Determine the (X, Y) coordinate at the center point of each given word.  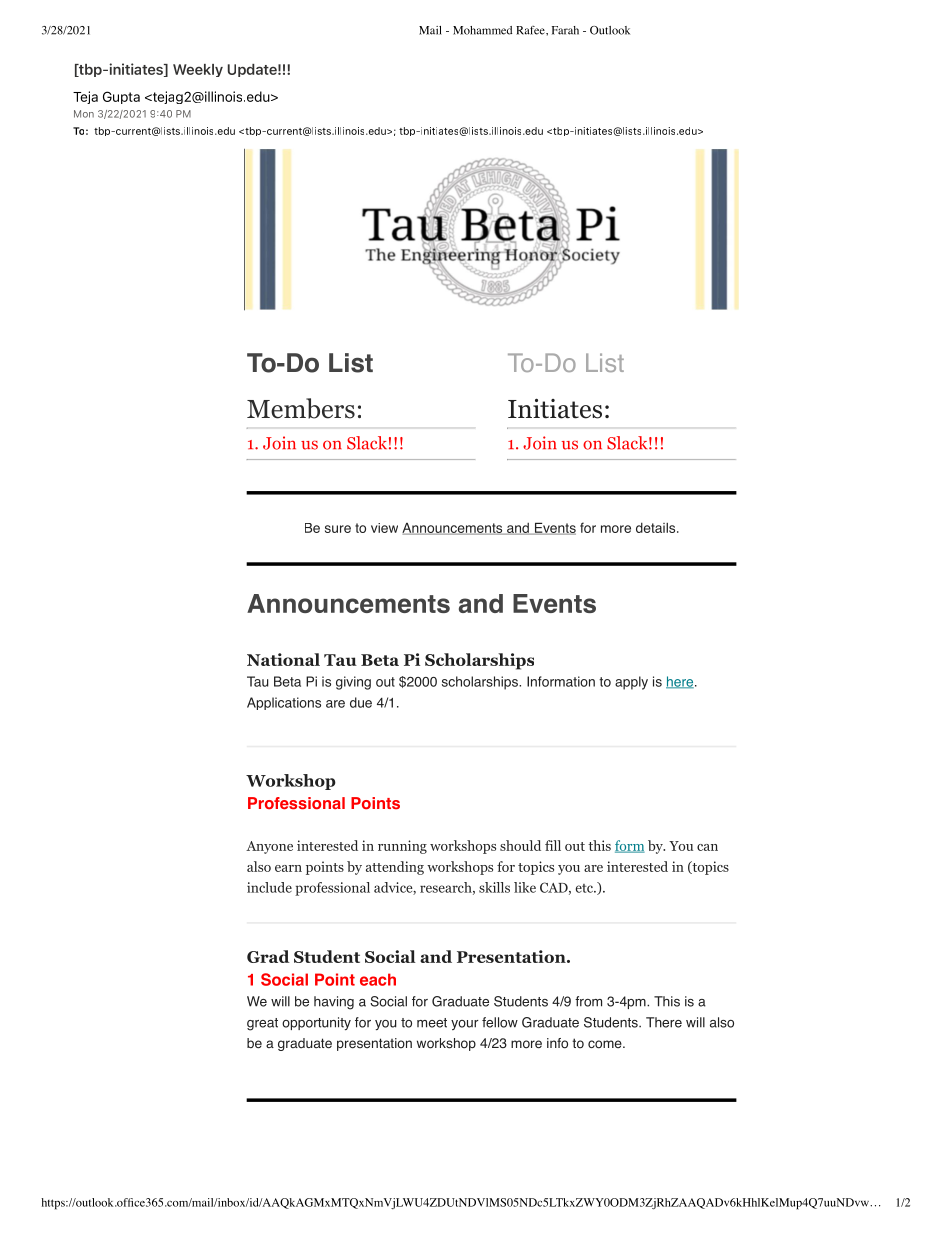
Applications (284, 703)
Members (301, 408)
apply (631, 683)
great (262, 1024)
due (361, 702)
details (657, 527)
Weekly (198, 70)
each (378, 979)
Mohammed (482, 30)
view (384, 528)
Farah (565, 30)
